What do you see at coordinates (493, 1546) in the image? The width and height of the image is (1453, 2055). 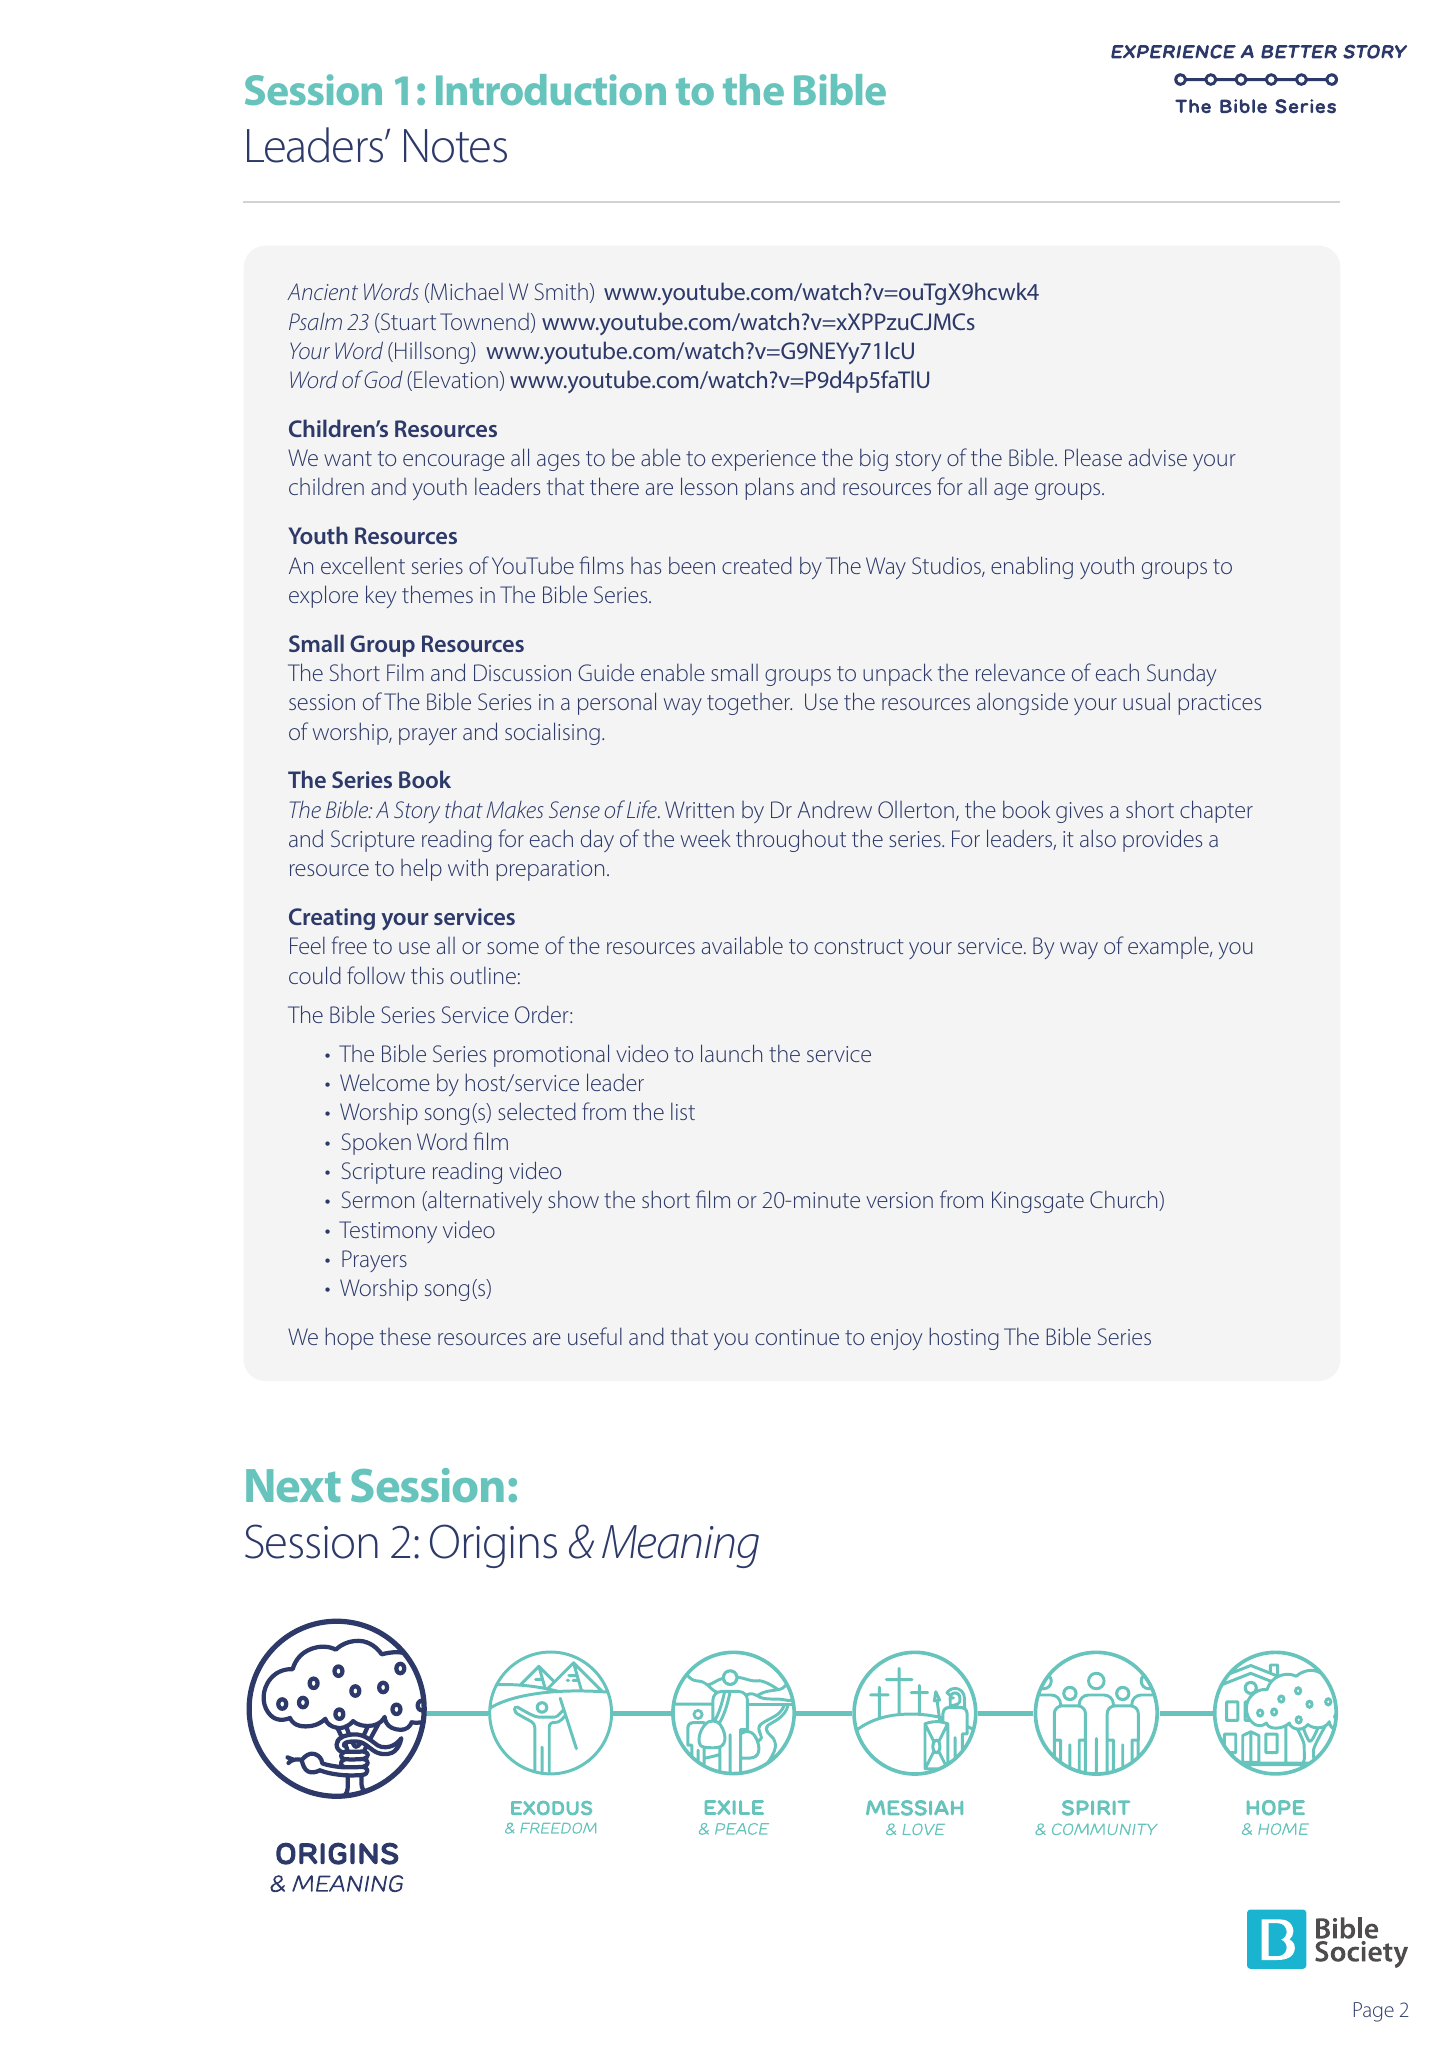 I see `Origins` at bounding box center [493, 1546].
